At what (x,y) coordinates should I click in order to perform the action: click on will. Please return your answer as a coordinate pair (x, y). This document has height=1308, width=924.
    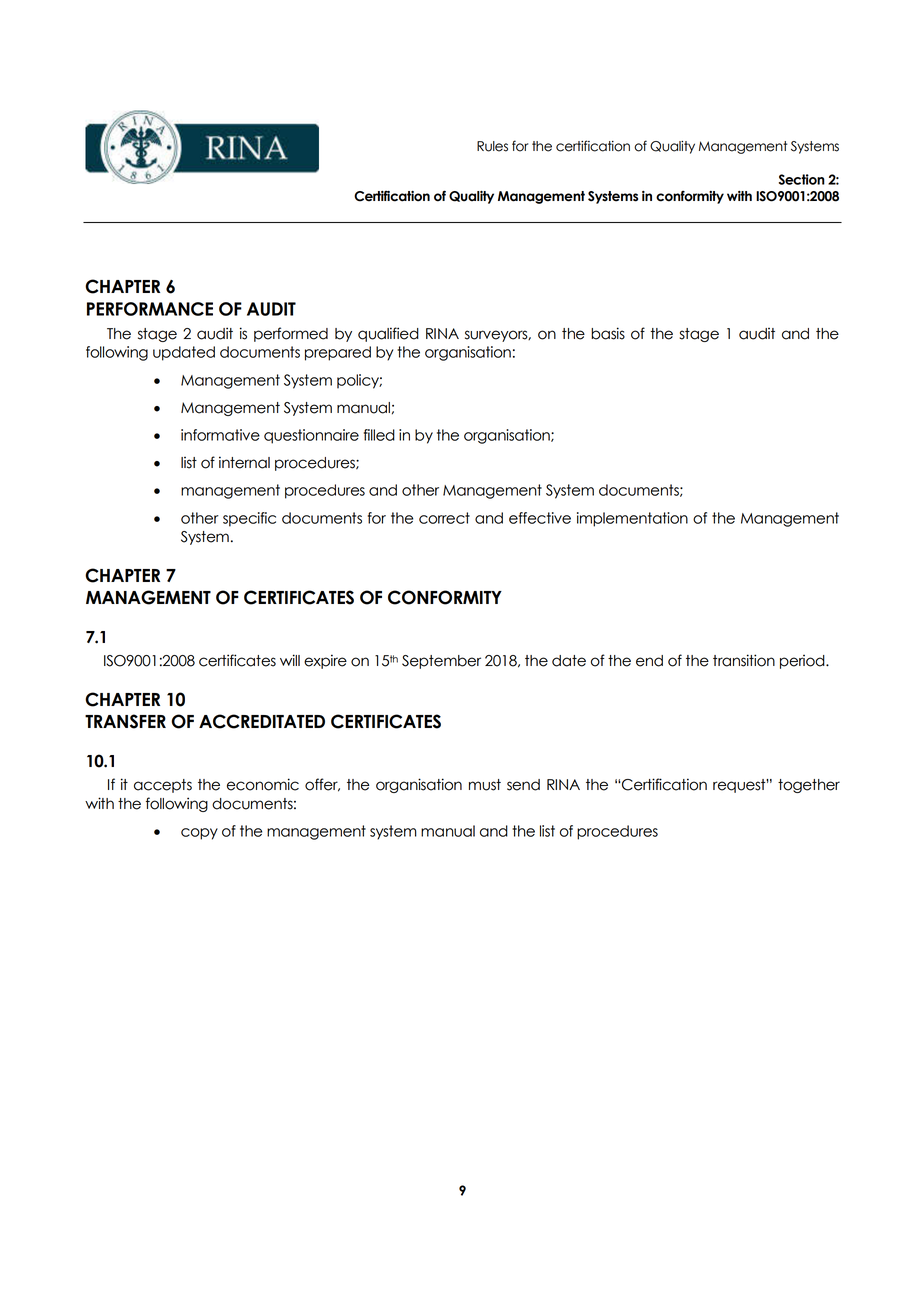
    Looking at the image, I should click on (290, 660).
